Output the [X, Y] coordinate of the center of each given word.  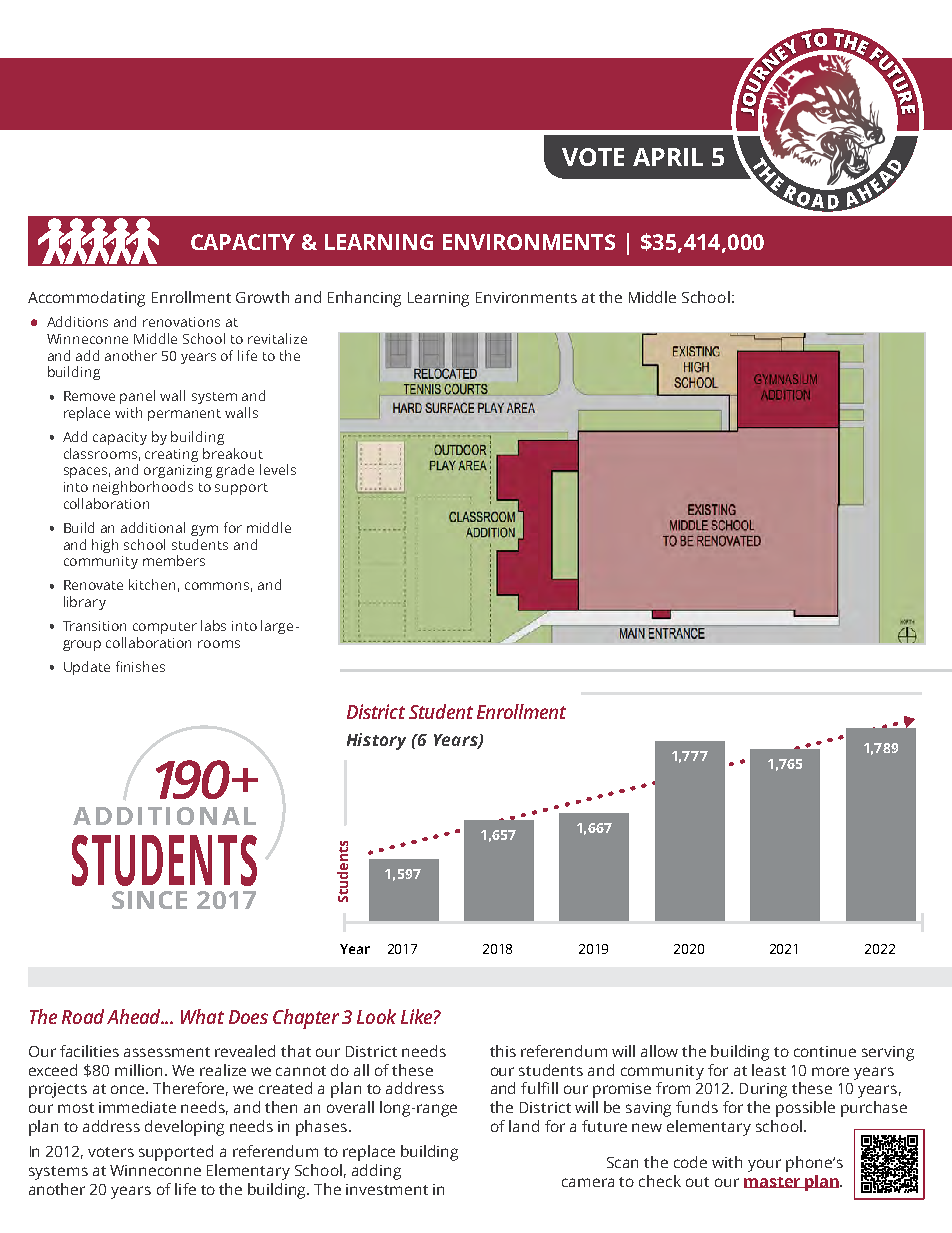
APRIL [668, 157]
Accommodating [86, 299]
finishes [140, 666]
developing [184, 1128]
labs [213, 625]
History [376, 741]
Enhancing [364, 299]
